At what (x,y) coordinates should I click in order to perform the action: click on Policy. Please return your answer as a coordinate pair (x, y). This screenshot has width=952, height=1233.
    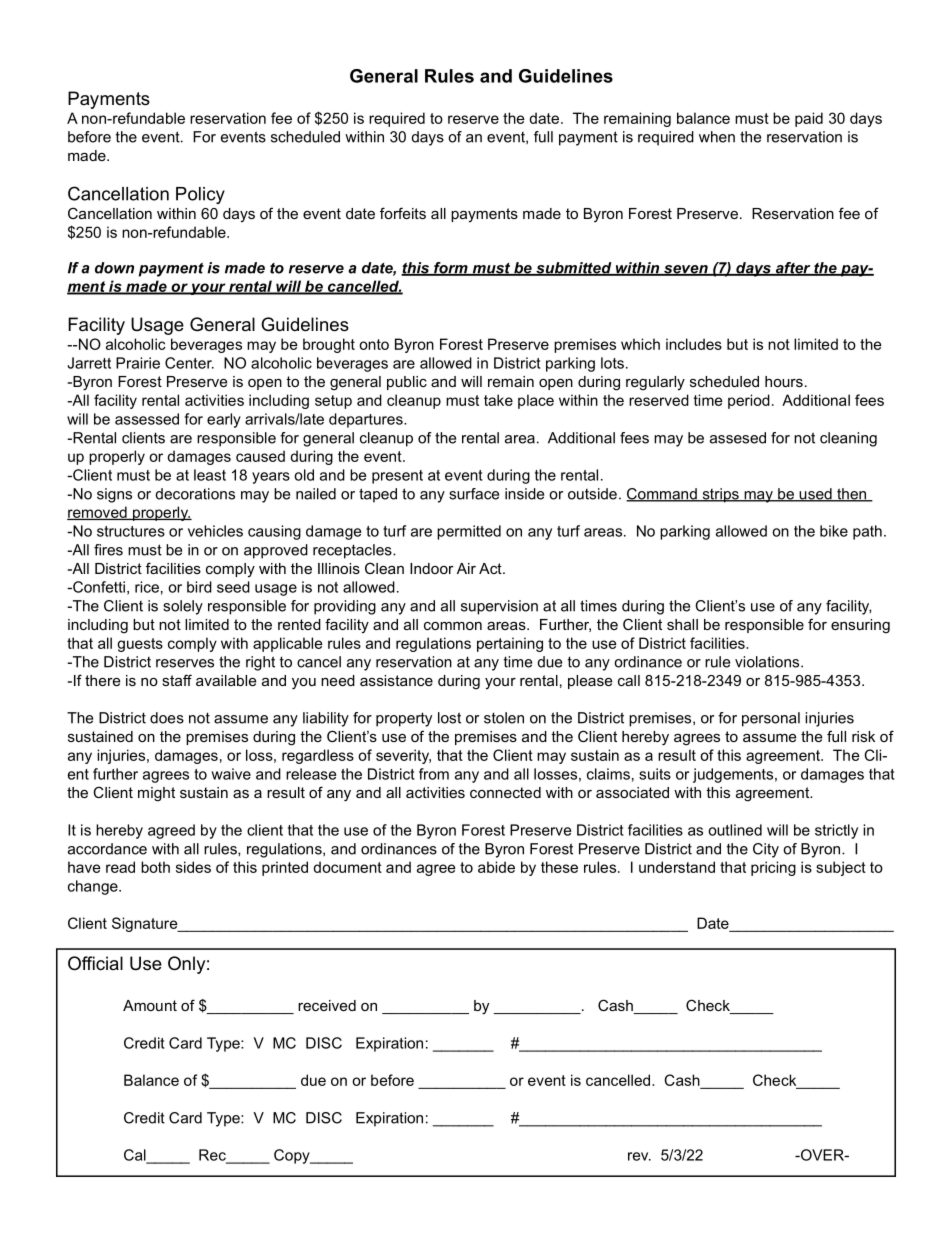
    Looking at the image, I should click on (200, 195).
